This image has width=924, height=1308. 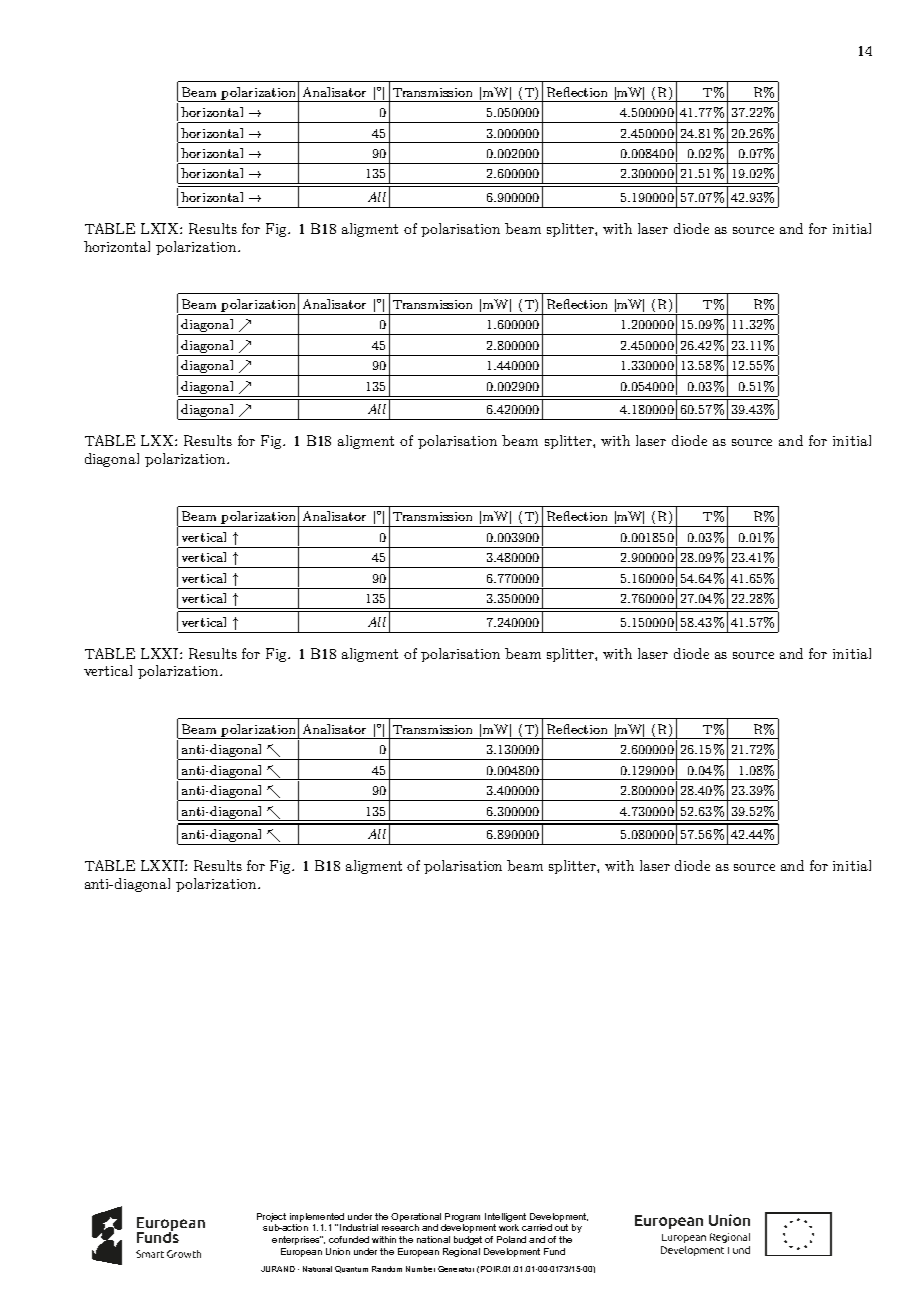 What do you see at coordinates (420, 1269) in the image?
I see `Number` at bounding box center [420, 1269].
